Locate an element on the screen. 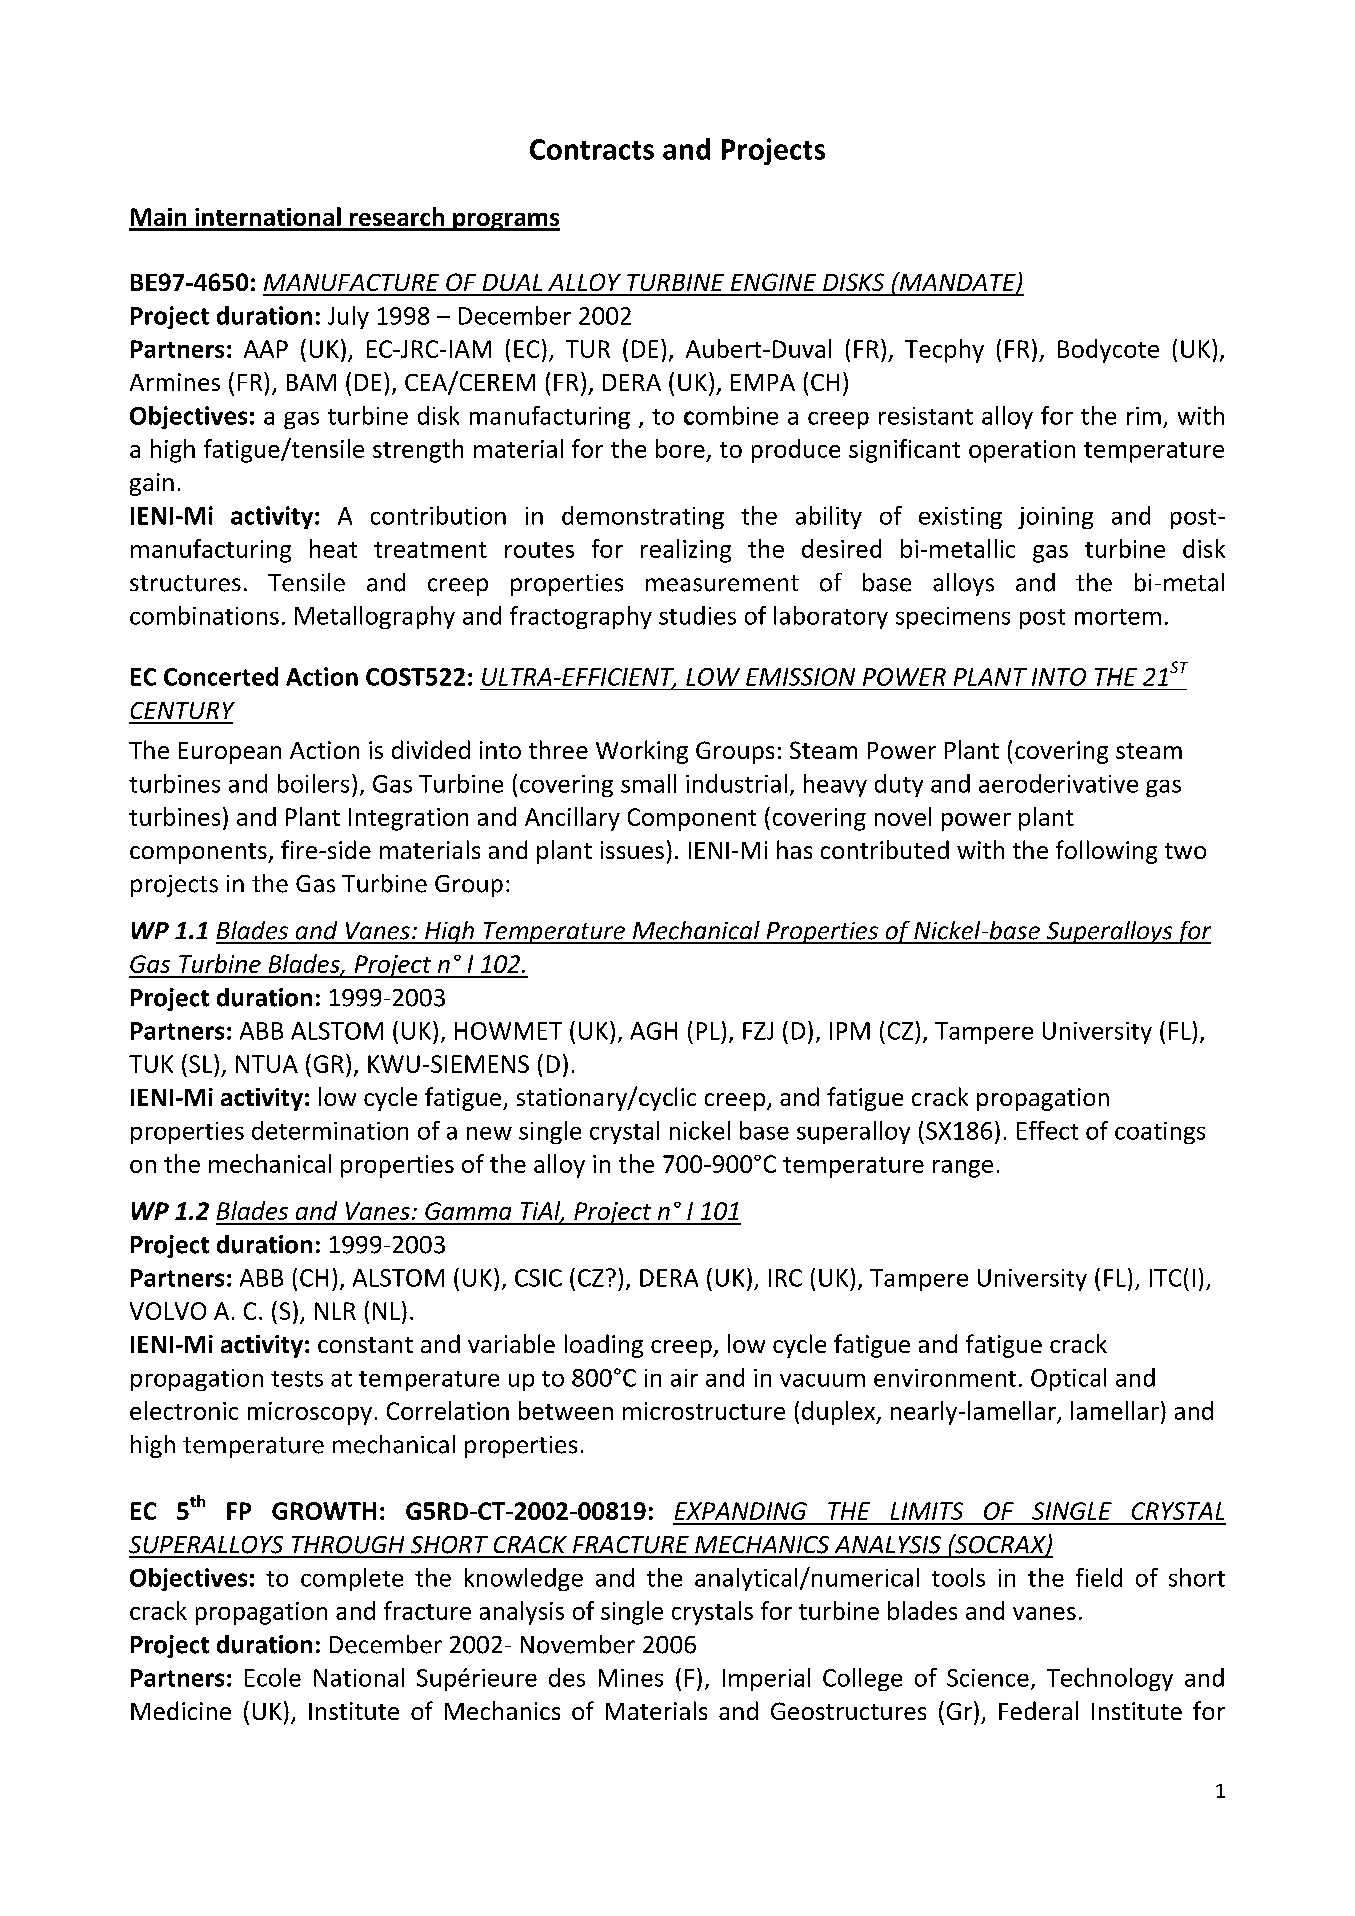  Concerted is located at coordinates (221, 676).
